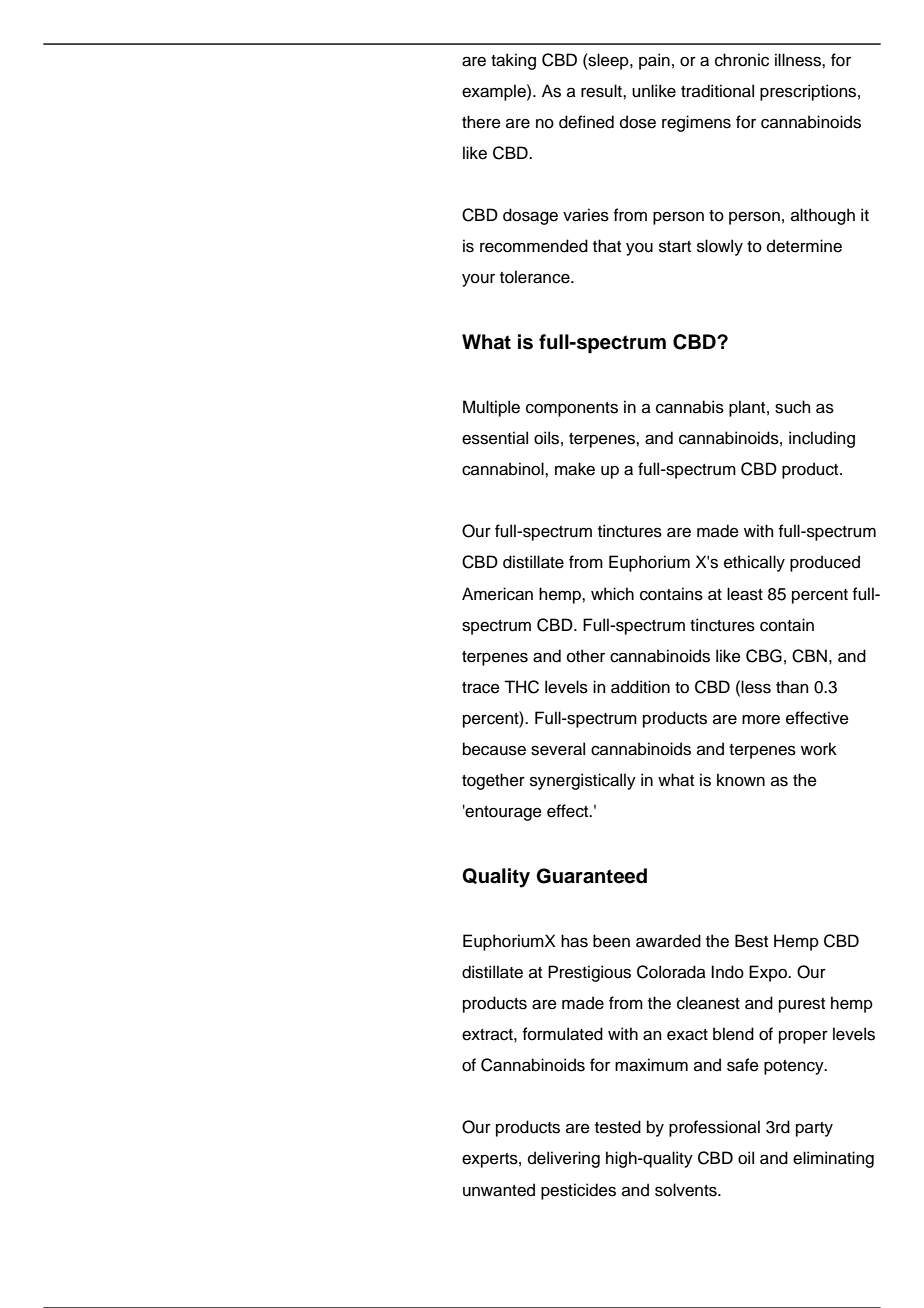 Image resolution: width=924 pixels, height=1308 pixels. I want to click on synergistically, so click(583, 781).
